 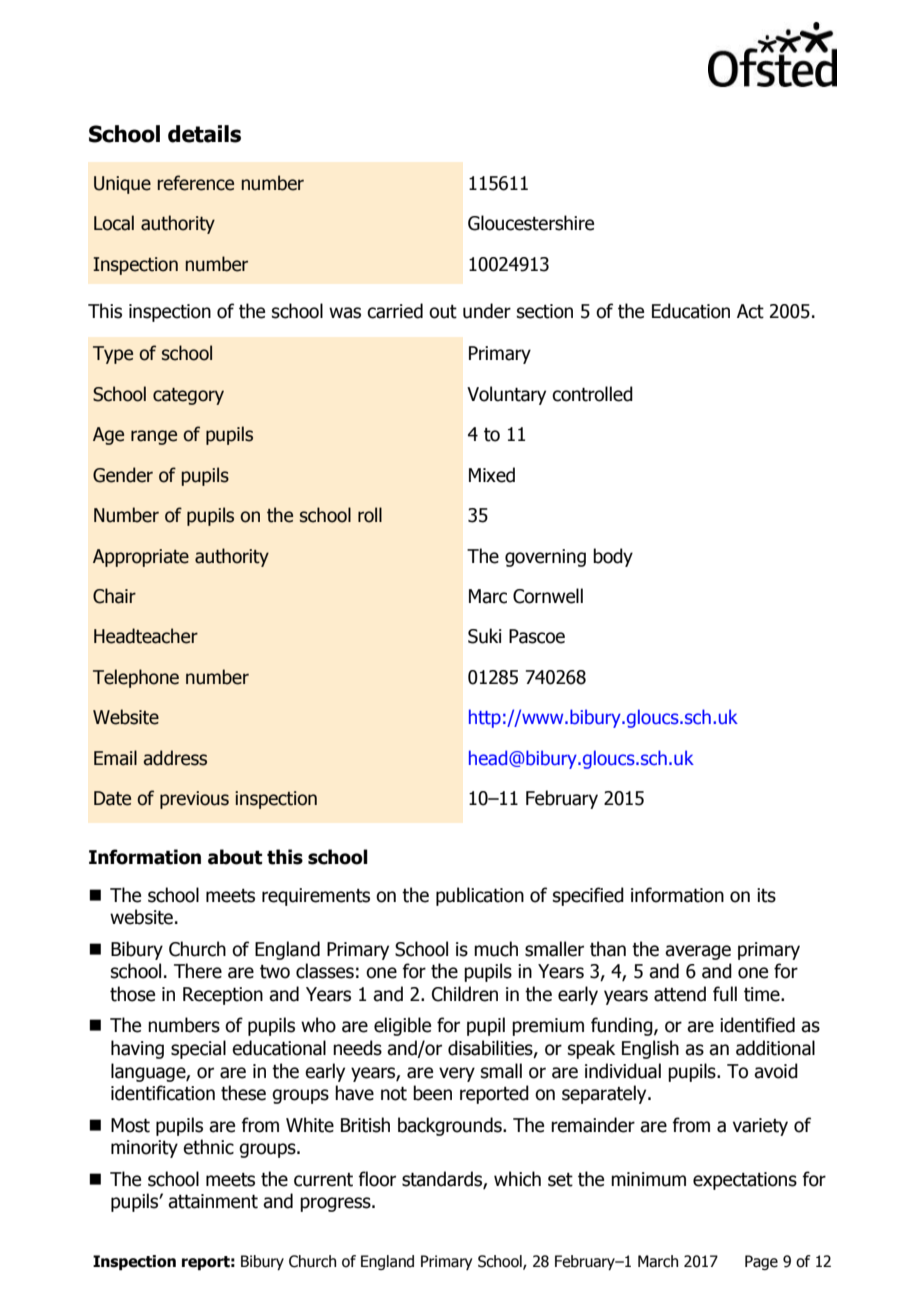 I want to click on reference, so click(x=196, y=183).
